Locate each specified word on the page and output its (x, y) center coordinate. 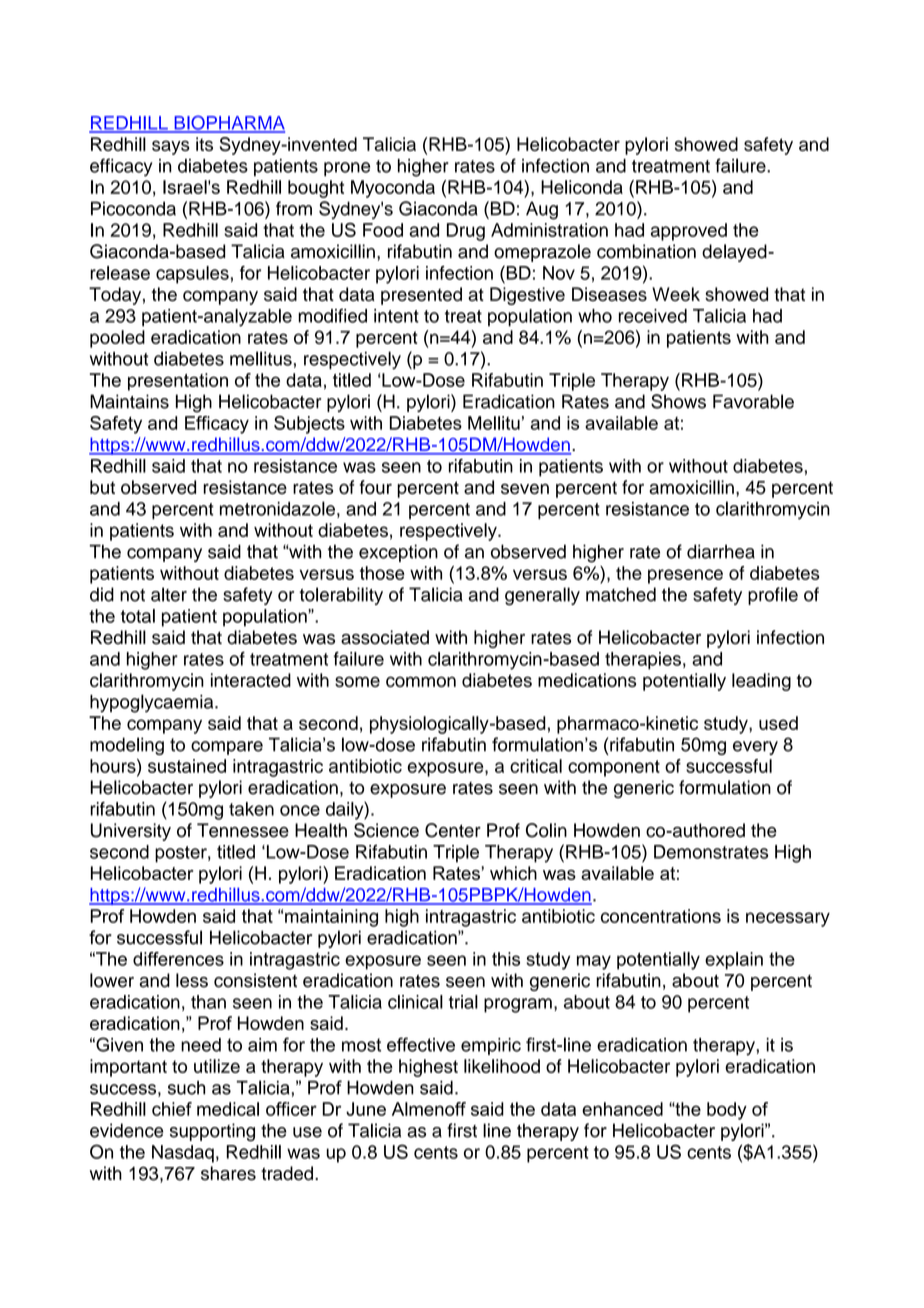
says (171, 147)
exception (398, 553)
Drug (466, 232)
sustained (187, 766)
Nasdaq (183, 1154)
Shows (678, 401)
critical (536, 766)
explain (734, 961)
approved (689, 232)
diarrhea (721, 551)
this (506, 959)
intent (396, 316)
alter (169, 594)
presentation (178, 382)
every (755, 748)
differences (178, 959)
